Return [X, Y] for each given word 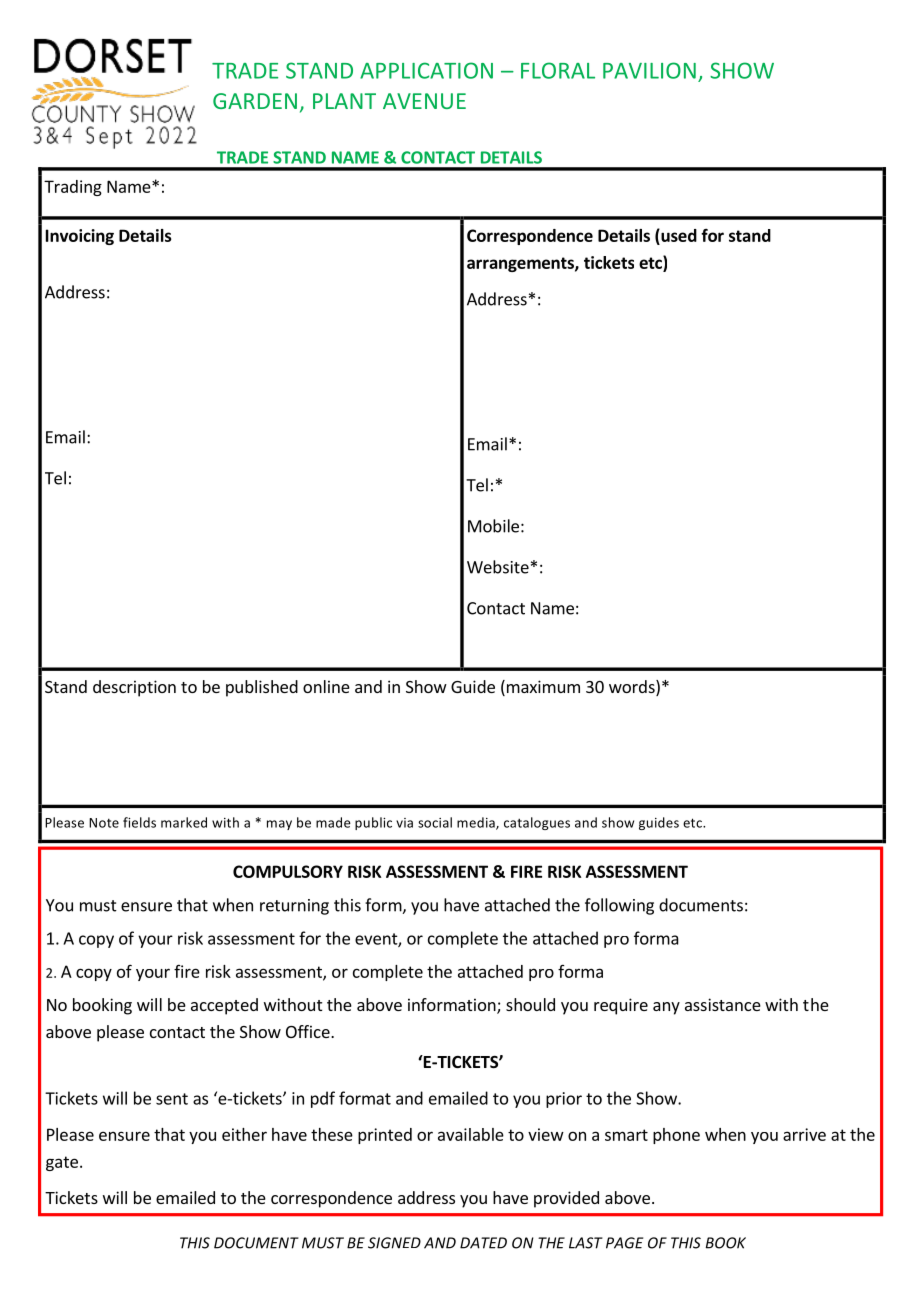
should [530, 1004]
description [134, 688]
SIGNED [394, 1243]
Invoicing [80, 237]
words [633, 688]
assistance [723, 1004]
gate [62, 1163]
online [326, 686]
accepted [224, 1006]
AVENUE [424, 101]
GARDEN [255, 101]
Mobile [493, 526]
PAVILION [649, 70]
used [678, 235]
